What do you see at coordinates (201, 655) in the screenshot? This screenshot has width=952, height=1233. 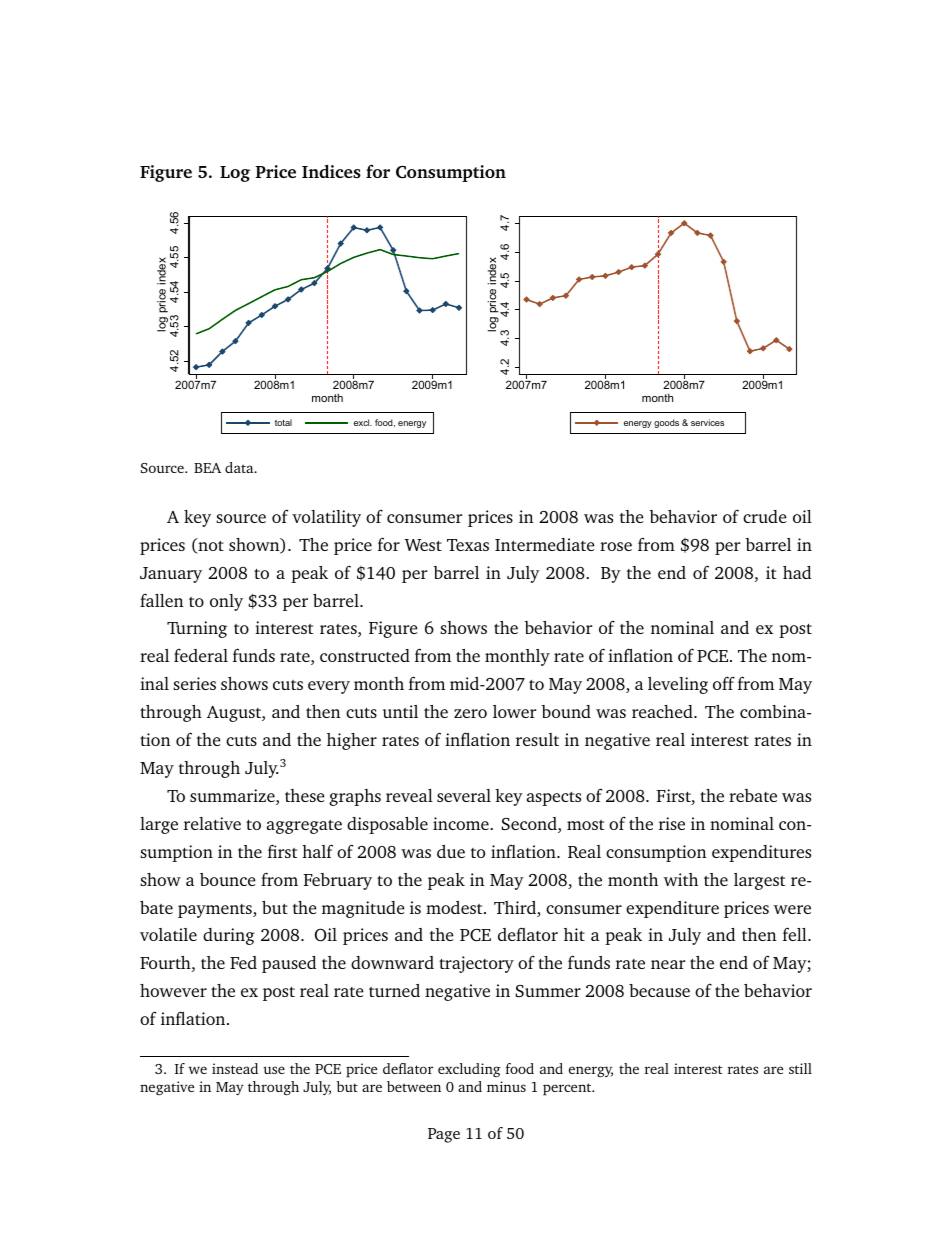 I see `federal` at bounding box center [201, 655].
